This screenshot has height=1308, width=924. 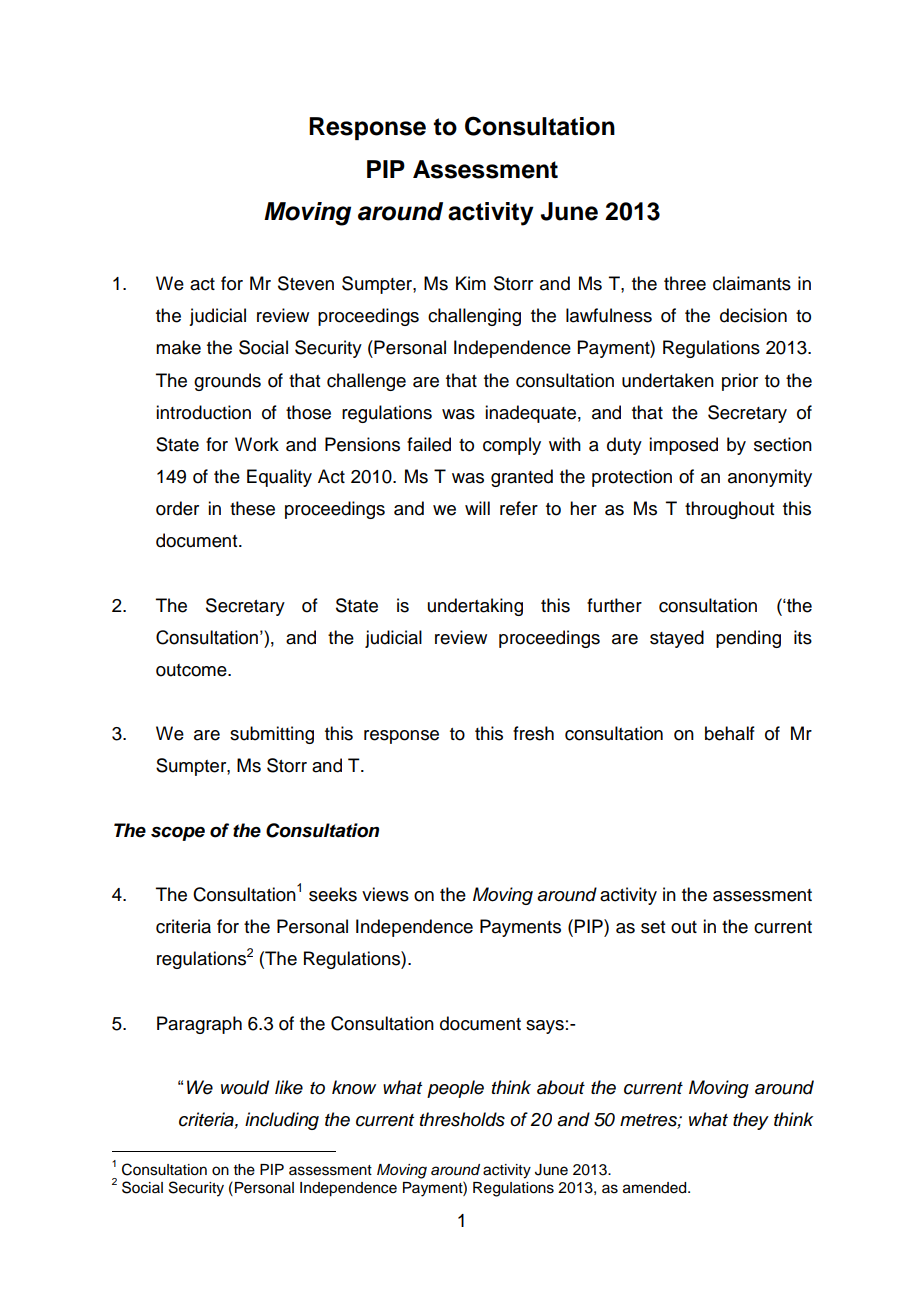 What do you see at coordinates (306, 283) in the screenshot?
I see `Steven` at bounding box center [306, 283].
